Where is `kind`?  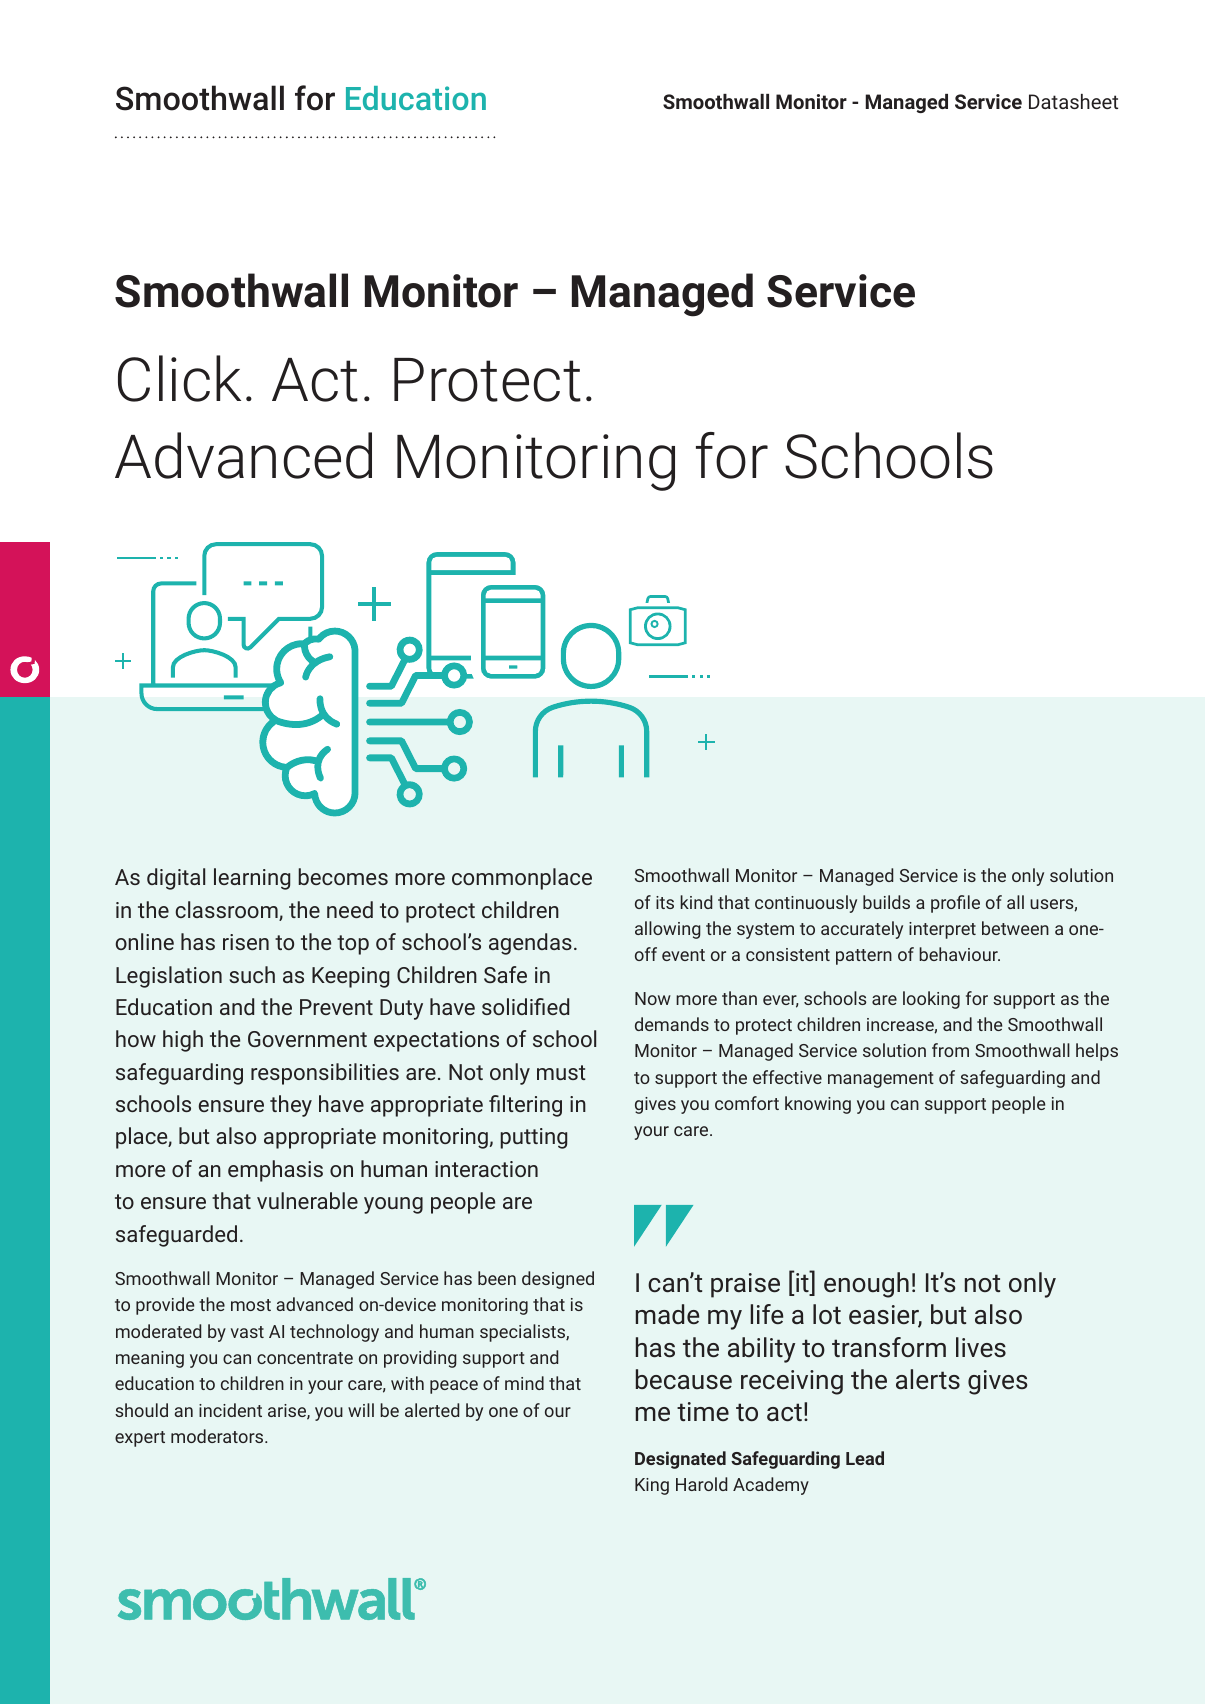
kind is located at coordinates (696, 902).
